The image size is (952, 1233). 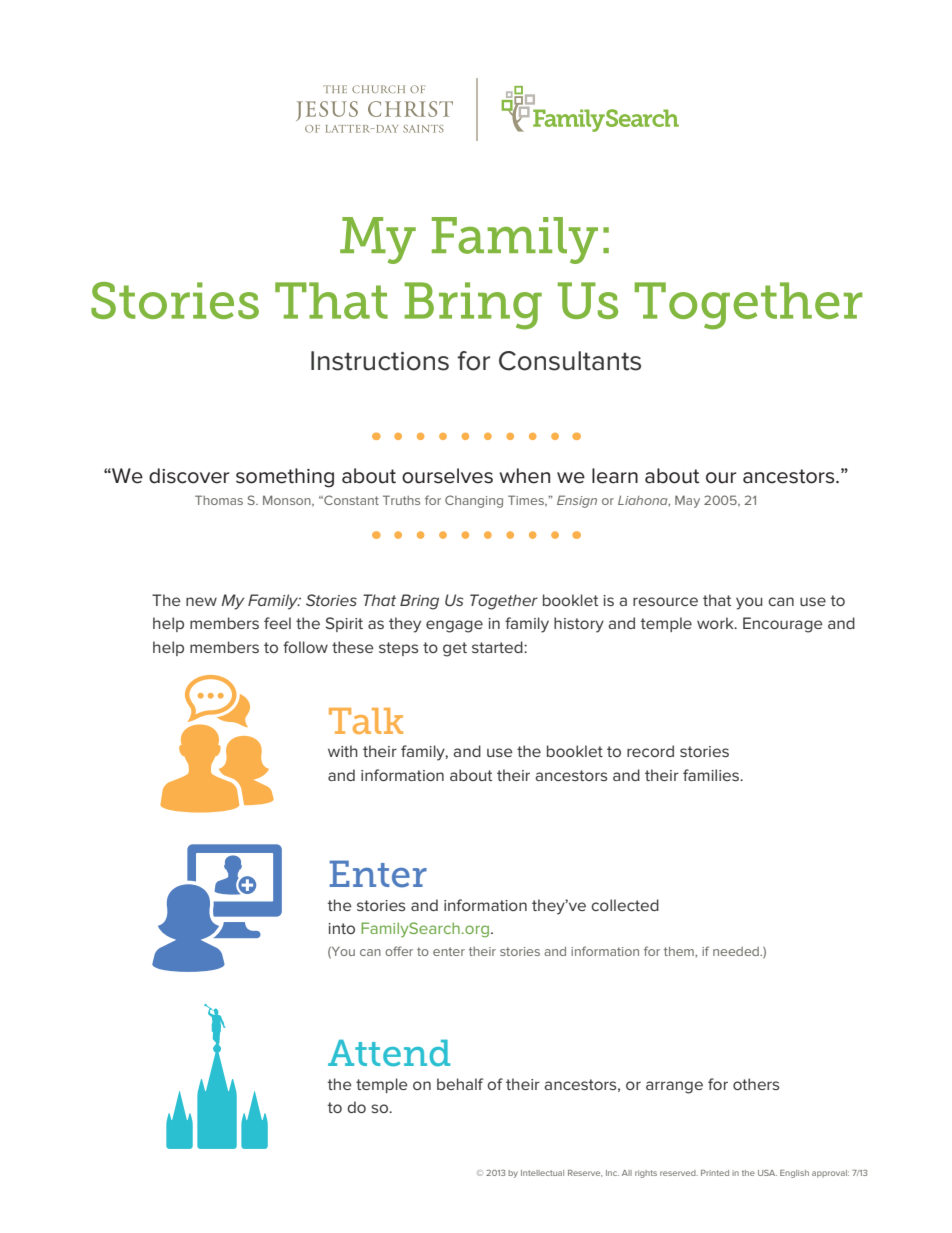 I want to click on learn, so click(x=615, y=476).
